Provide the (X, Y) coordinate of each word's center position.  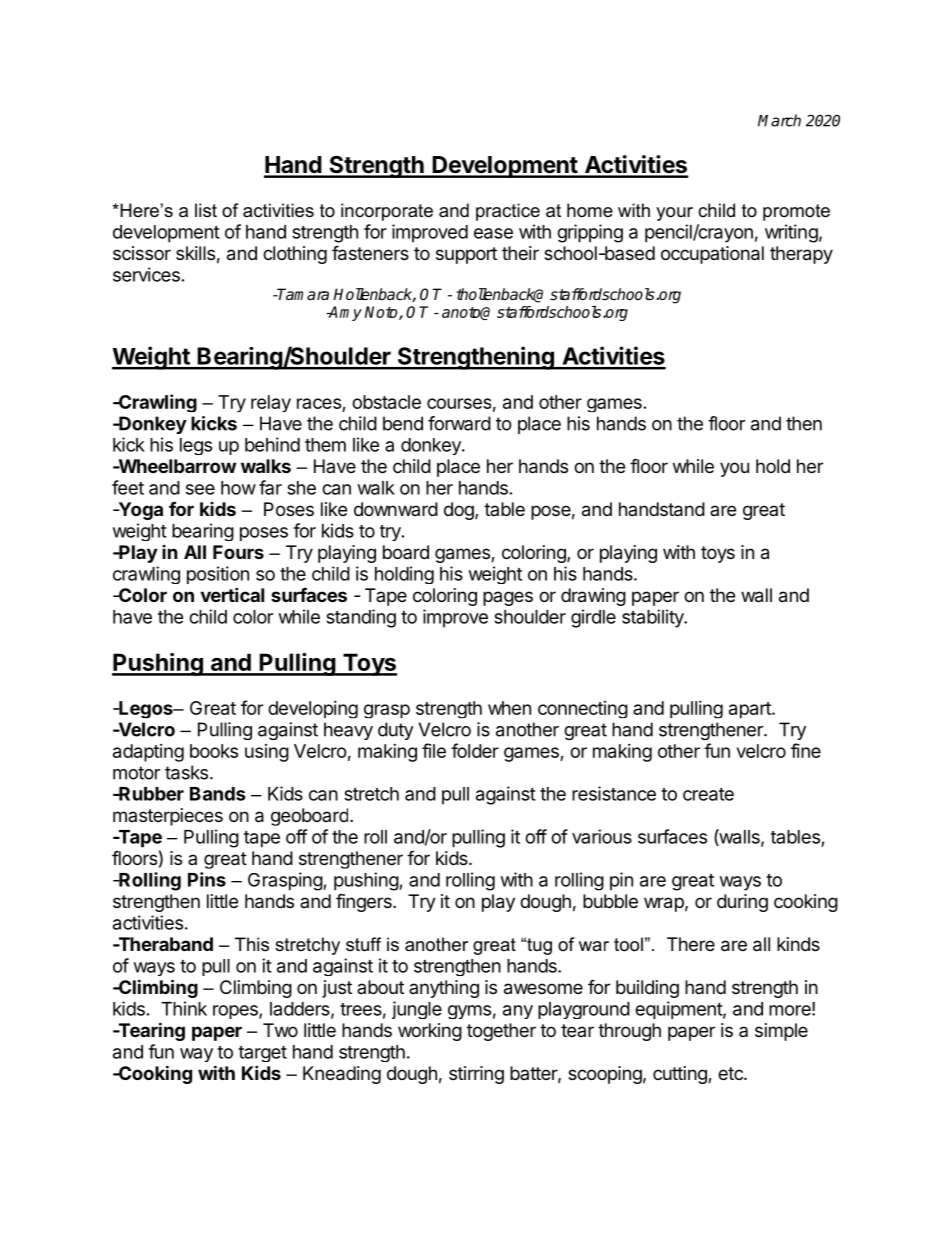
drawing (593, 597)
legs (196, 446)
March (779, 120)
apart (751, 710)
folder (475, 750)
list (206, 210)
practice (508, 212)
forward (459, 423)
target (262, 1054)
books (214, 751)
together (501, 1032)
